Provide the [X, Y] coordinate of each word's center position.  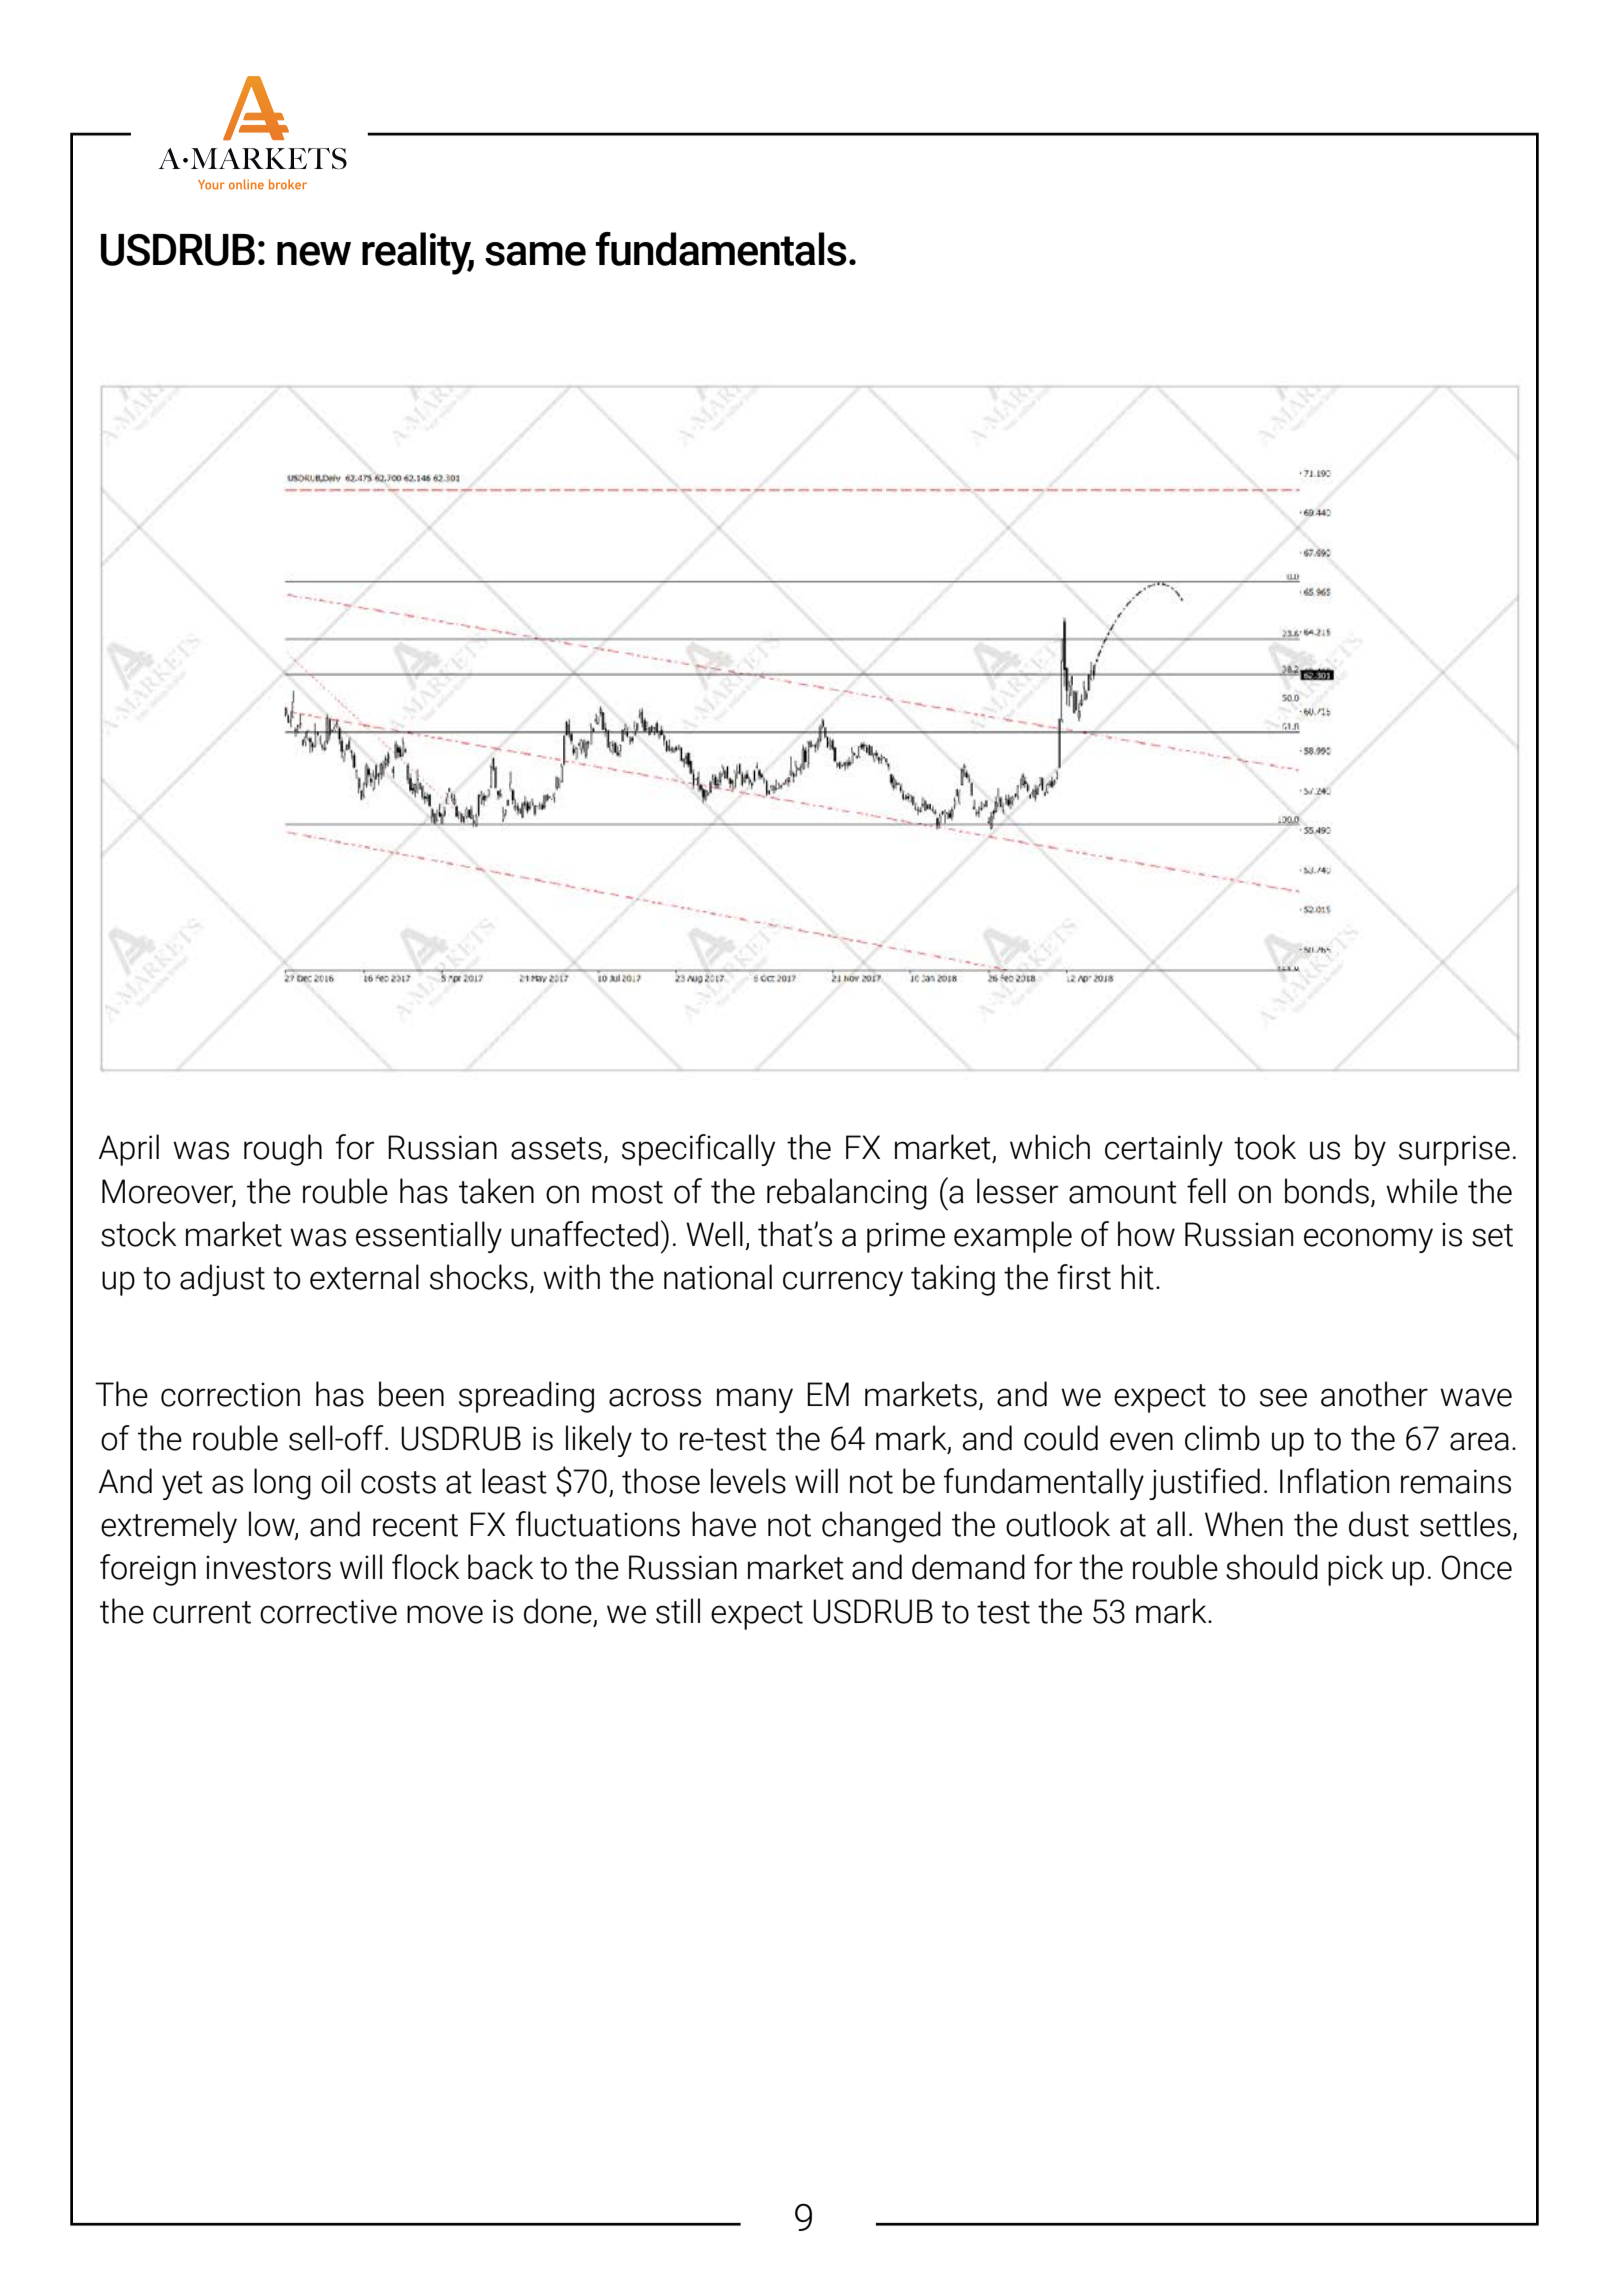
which [1050, 1147]
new [314, 254]
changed [881, 1527]
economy [1368, 1240]
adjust [222, 1280]
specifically [698, 1150]
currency [843, 1283]
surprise [1454, 1150]
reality [418, 253]
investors [268, 1567]
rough [283, 1150]
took [1265, 1147]
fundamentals [721, 249]
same [535, 254]
